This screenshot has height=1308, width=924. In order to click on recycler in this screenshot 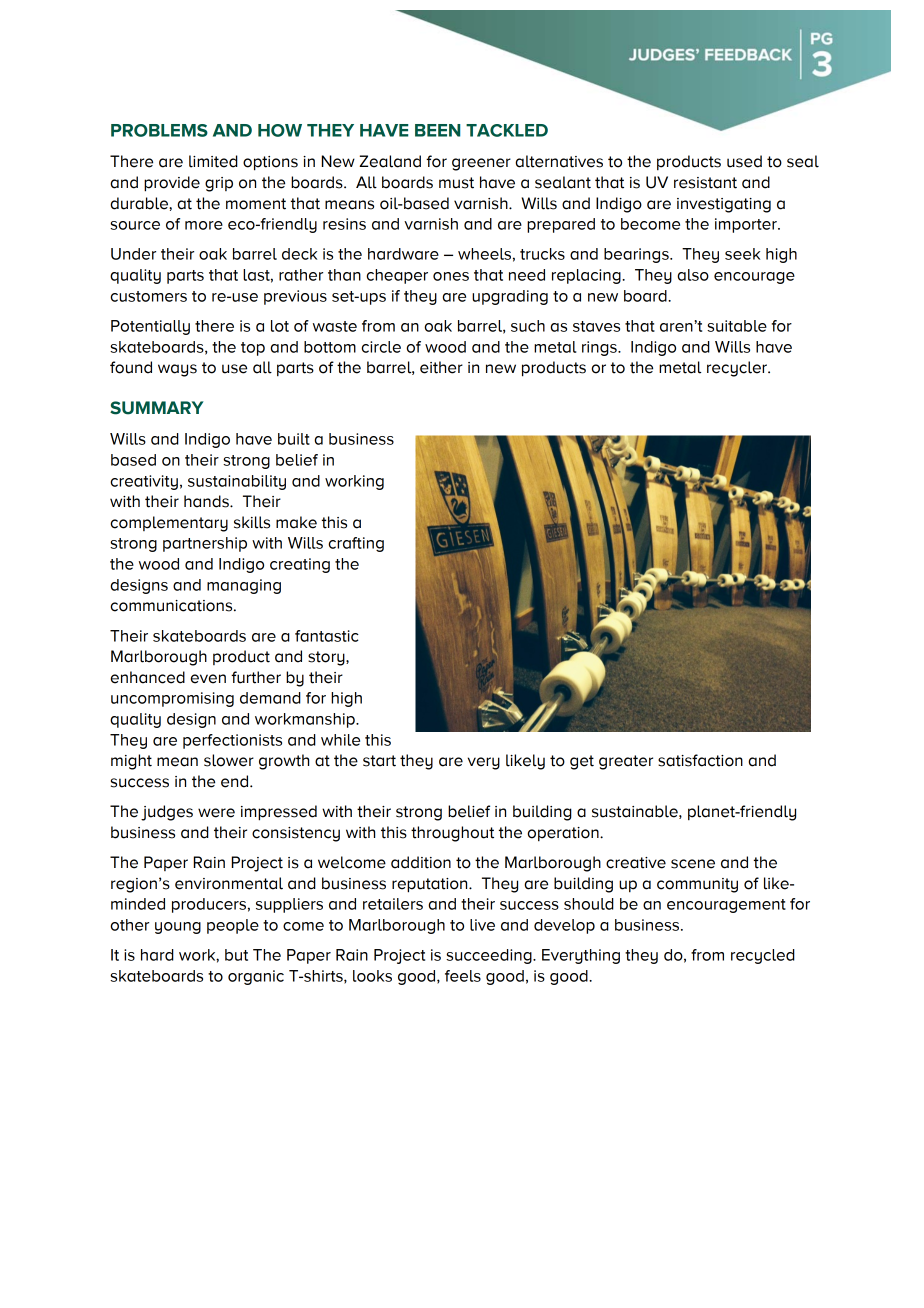, I will do `click(738, 369)`.
